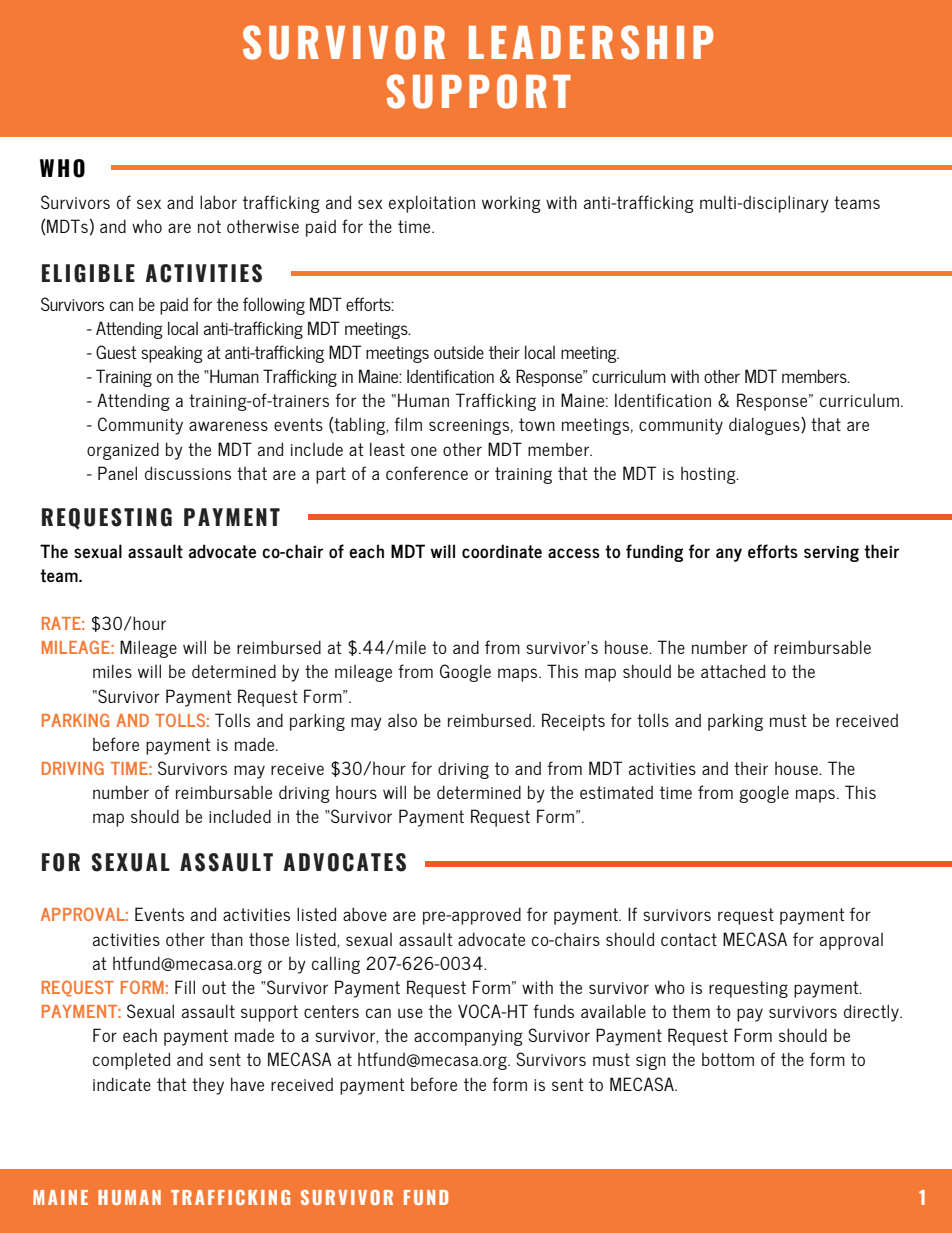  I want to click on working, so click(511, 204).
